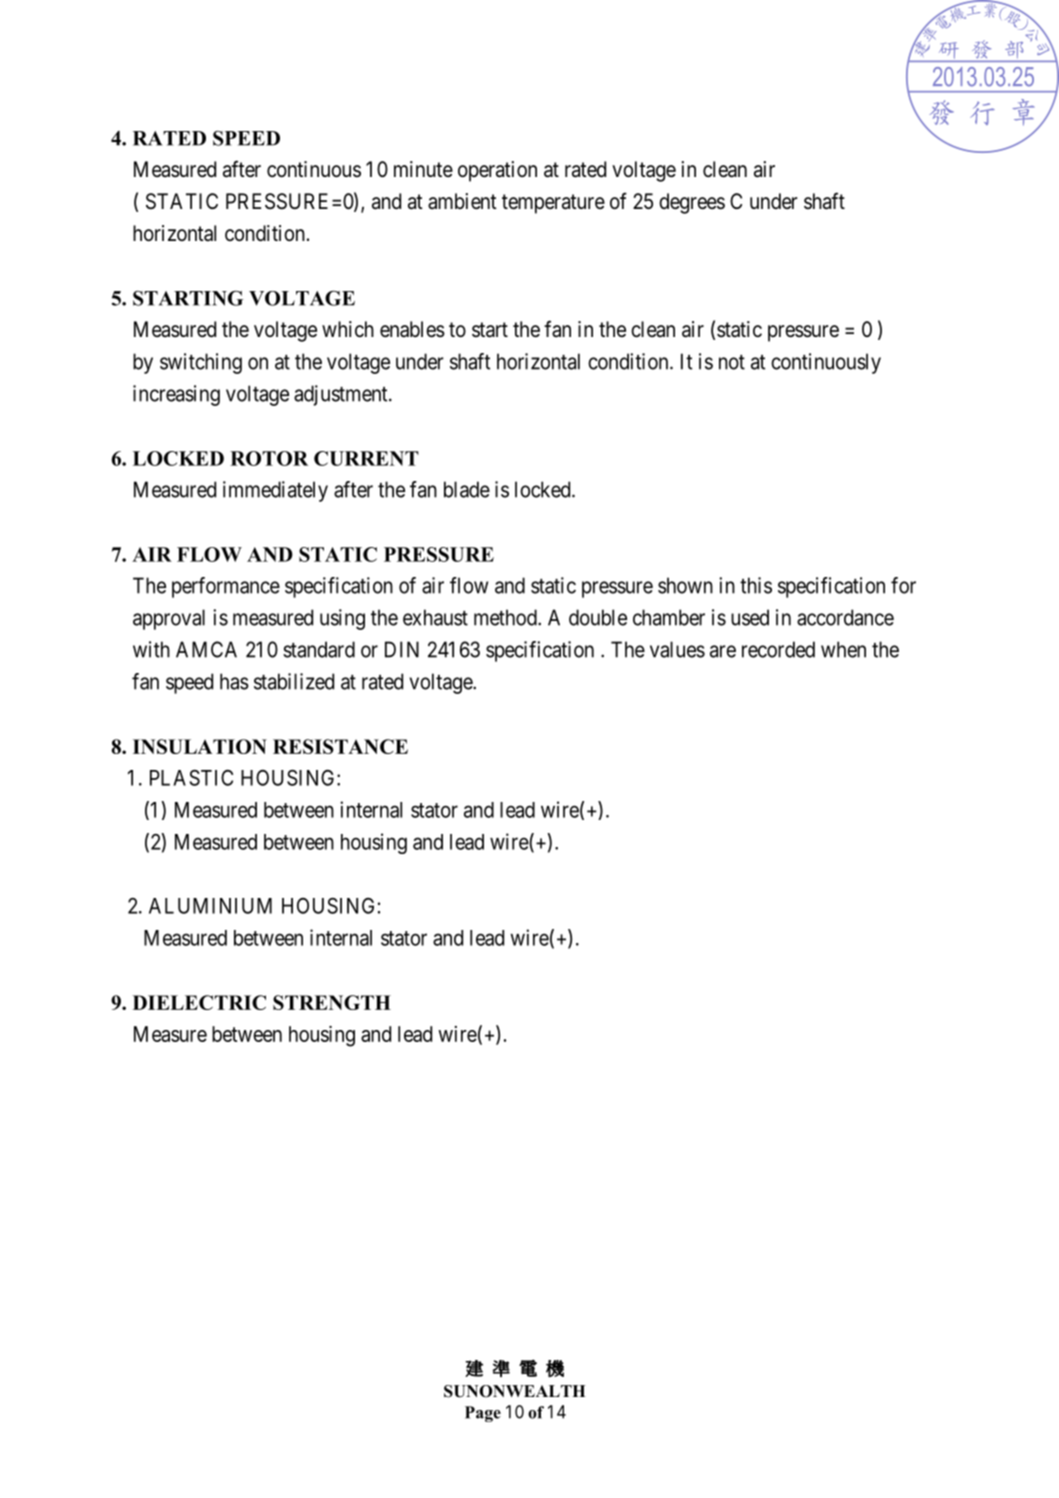 This document has width=1059, height=1498. I want to click on recorded, so click(778, 649).
